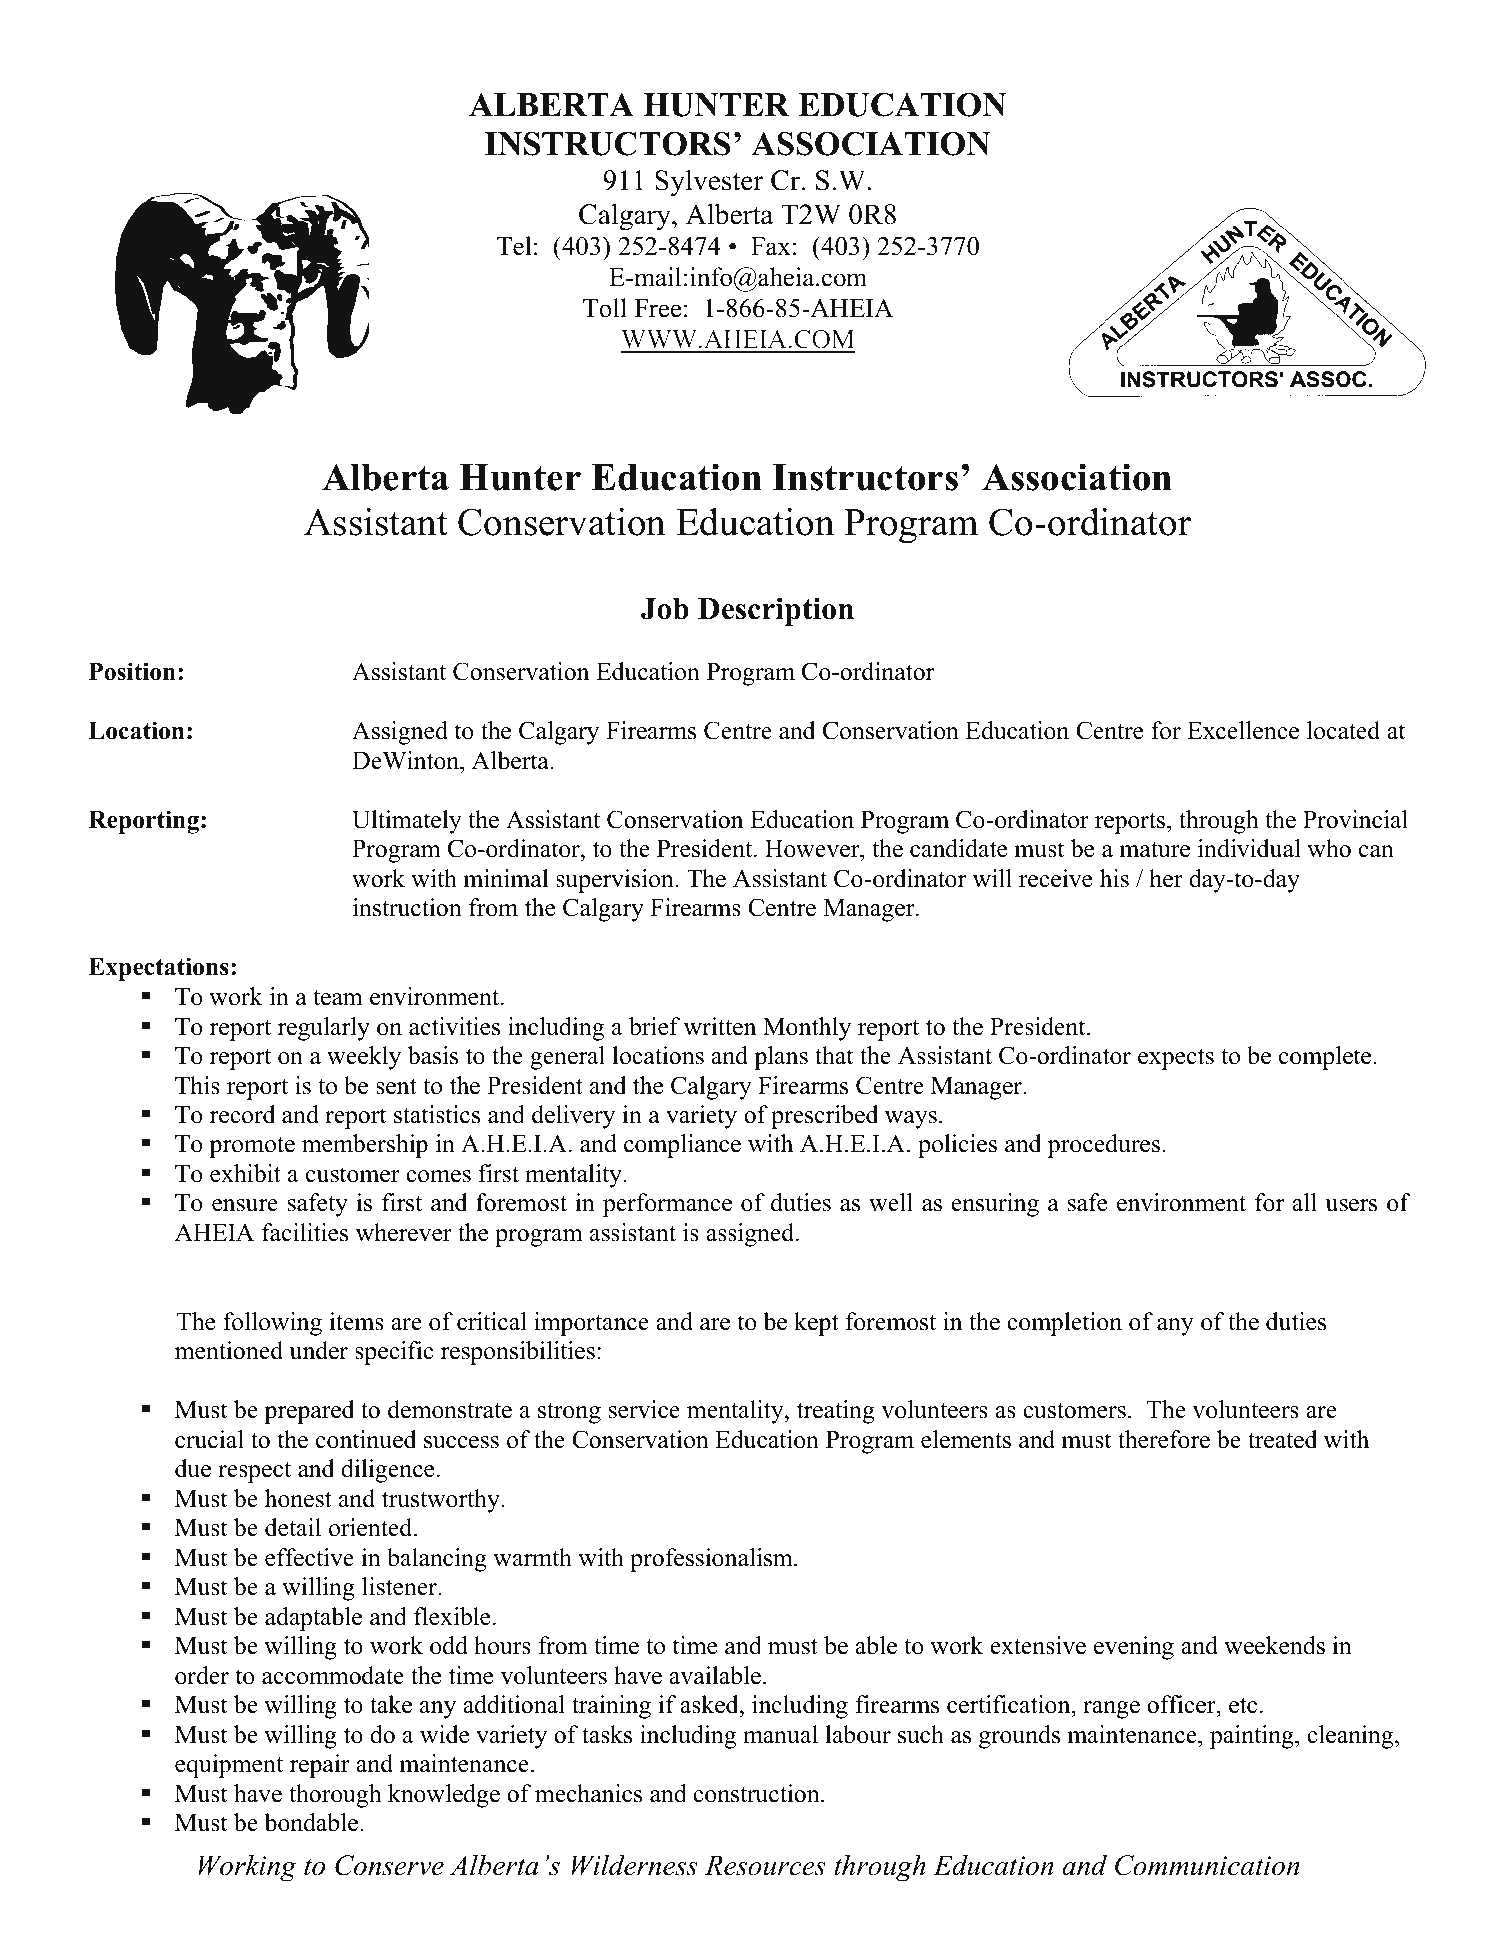  I want to click on regularly, so click(324, 1029).
